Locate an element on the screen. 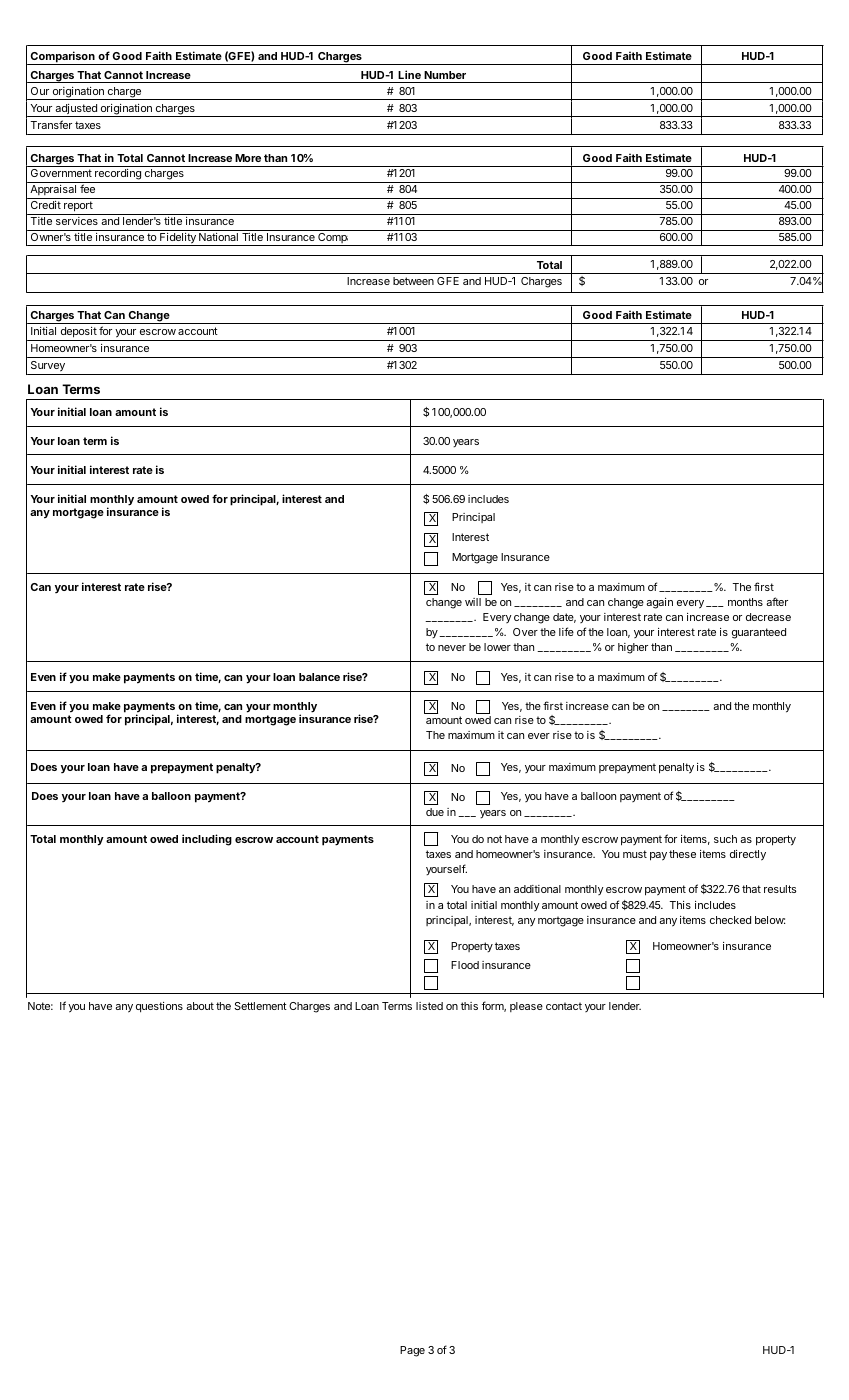  please is located at coordinates (526, 1007).
